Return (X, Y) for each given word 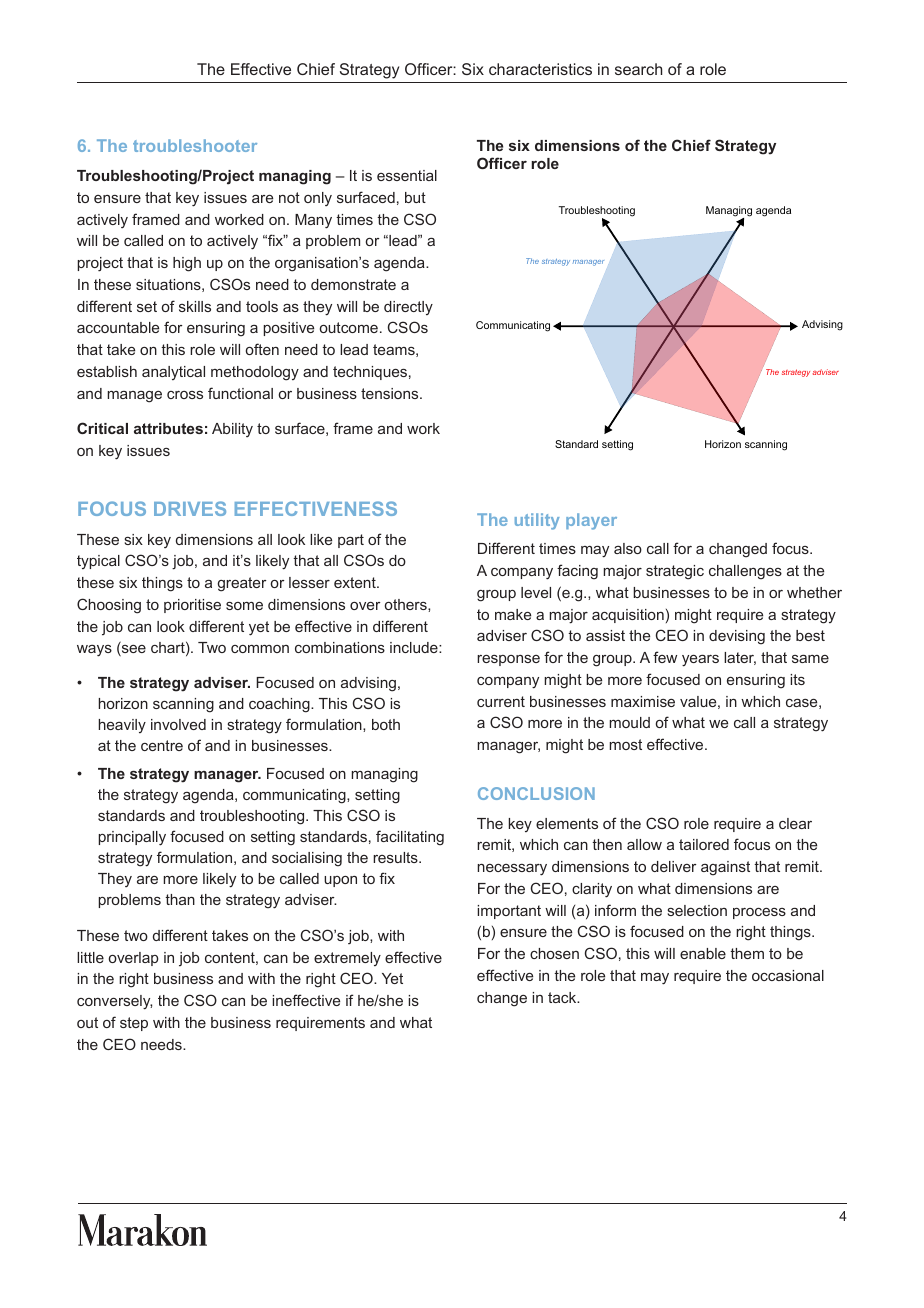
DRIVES (190, 508)
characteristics (540, 69)
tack (563, 997)
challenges (745, 572)
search (638, 69)
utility (537, 521)
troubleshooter (195, 145)
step (134, 1024)
